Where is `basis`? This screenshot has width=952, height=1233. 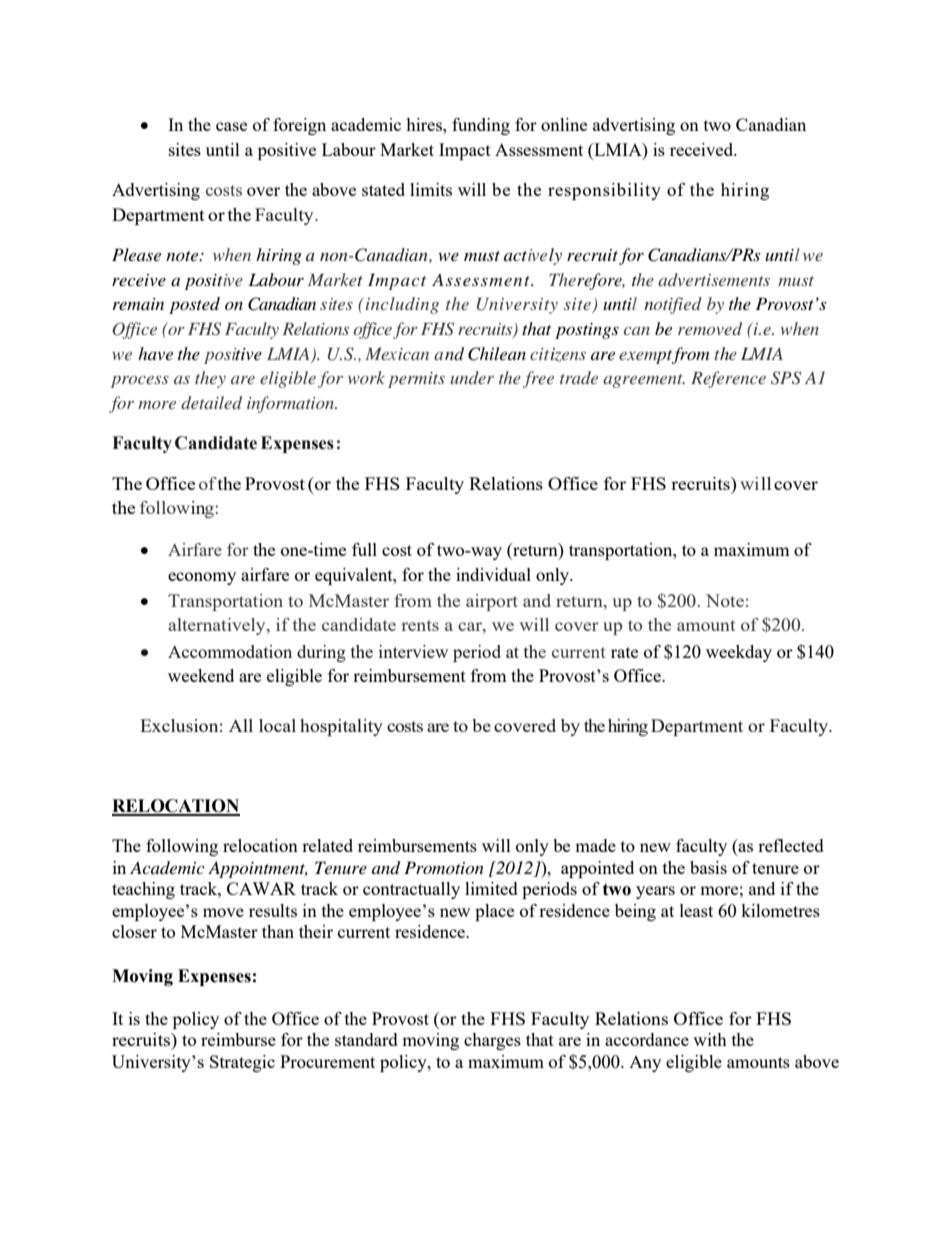 basis is located at coordinates (708, 867).
